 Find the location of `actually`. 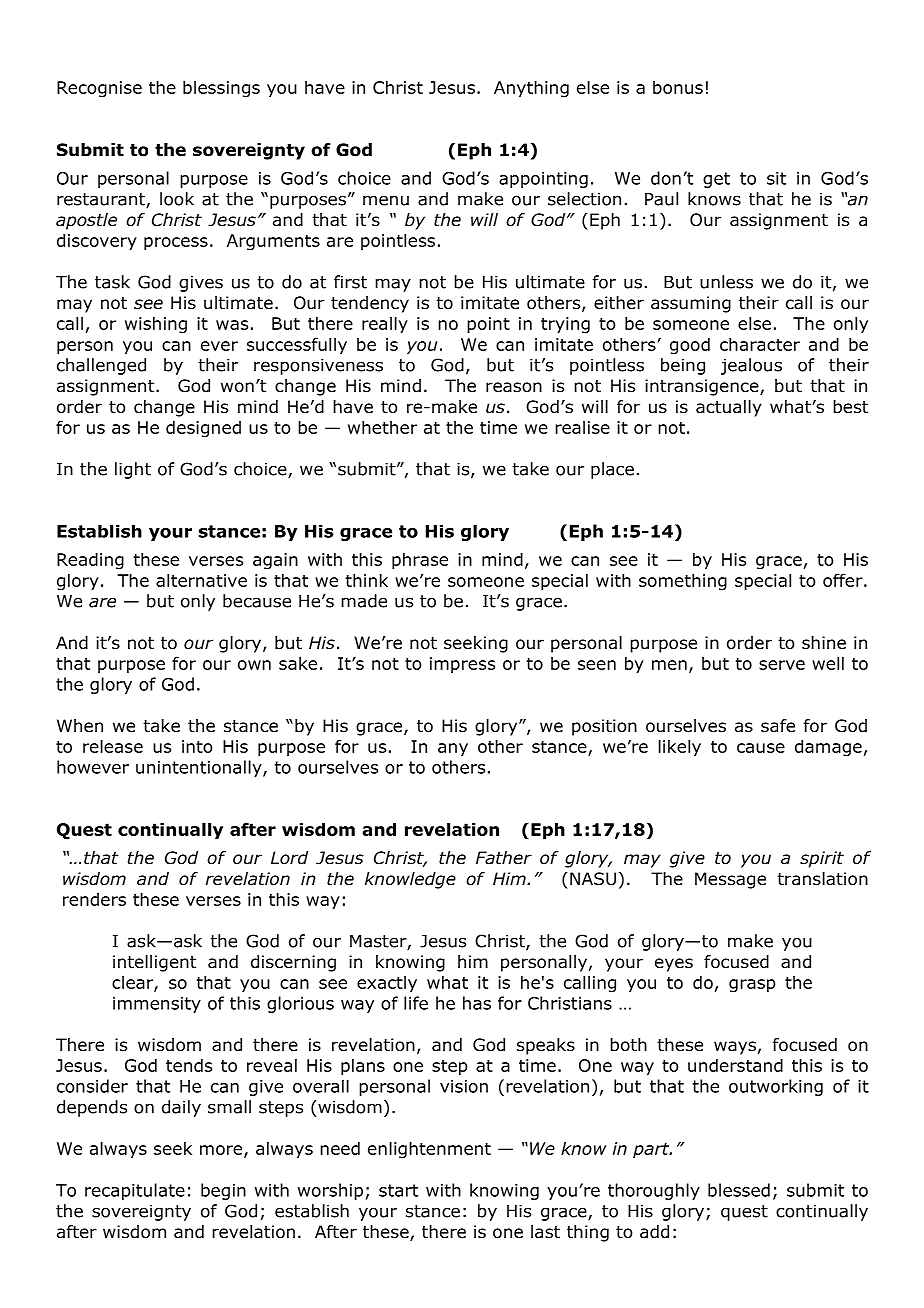

actually is located at coordinates (729, 408).
